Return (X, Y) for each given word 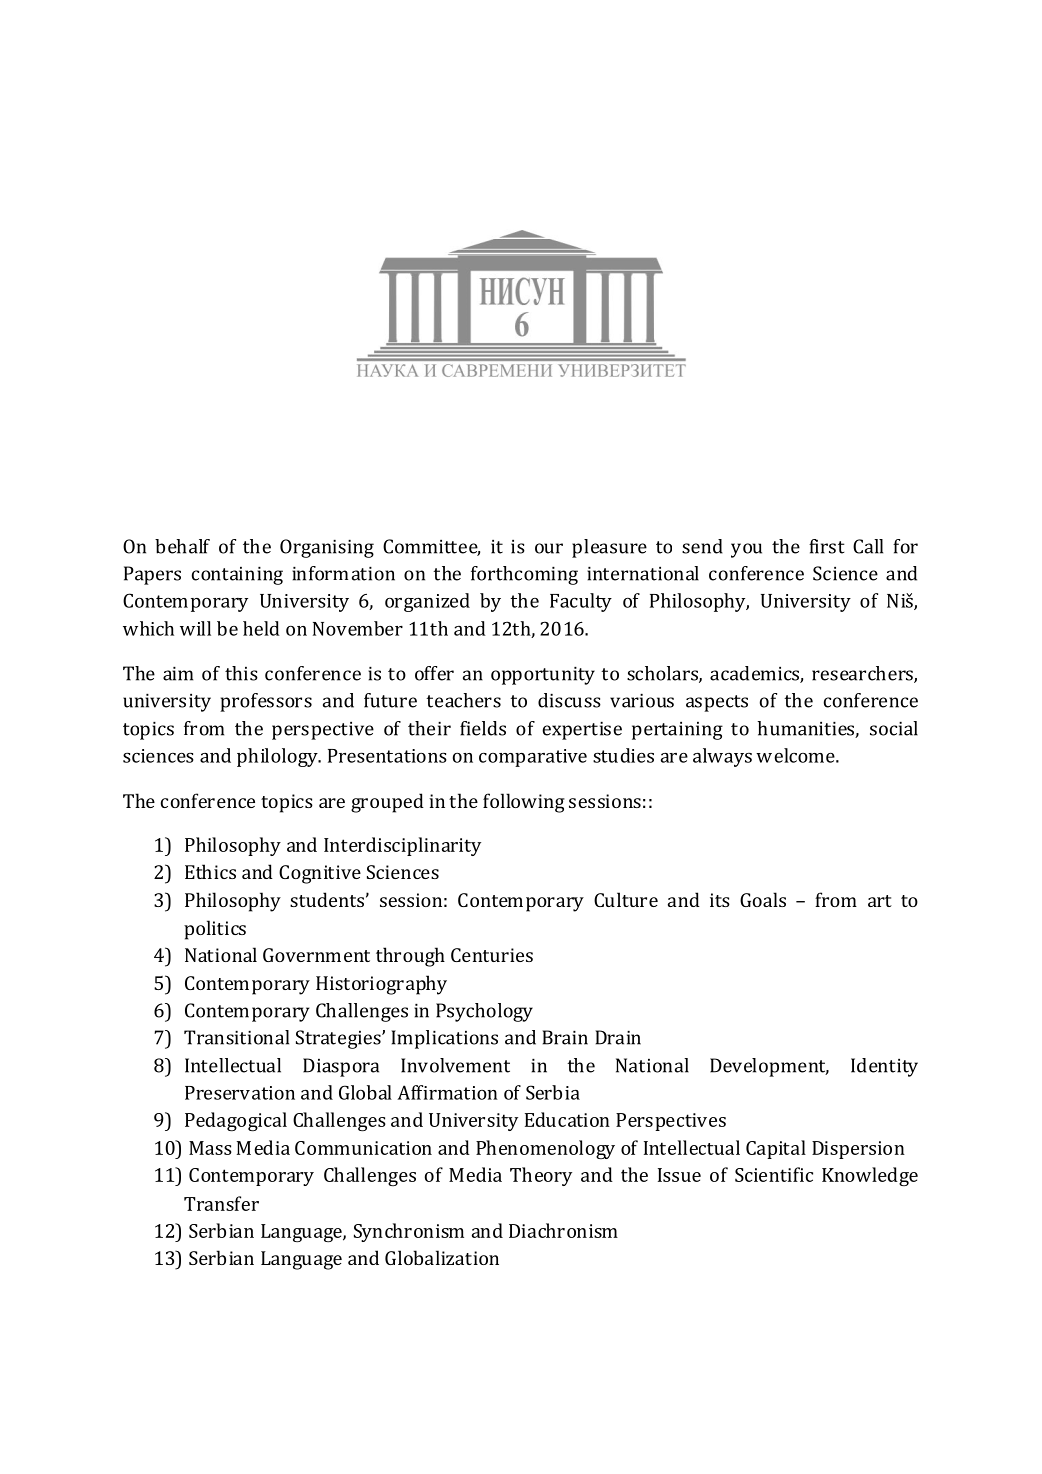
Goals (763, 899)
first (827, 546)
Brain (565, 1037)
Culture (626, 899)
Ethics (210, 871)
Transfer (221, 1203)
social (894, 728)
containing (237, 576)
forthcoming (524, 575)
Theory (541, 1176)
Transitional (236, 1037)
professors (266, 702)
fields (483, 728)
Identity (884, 1067)
